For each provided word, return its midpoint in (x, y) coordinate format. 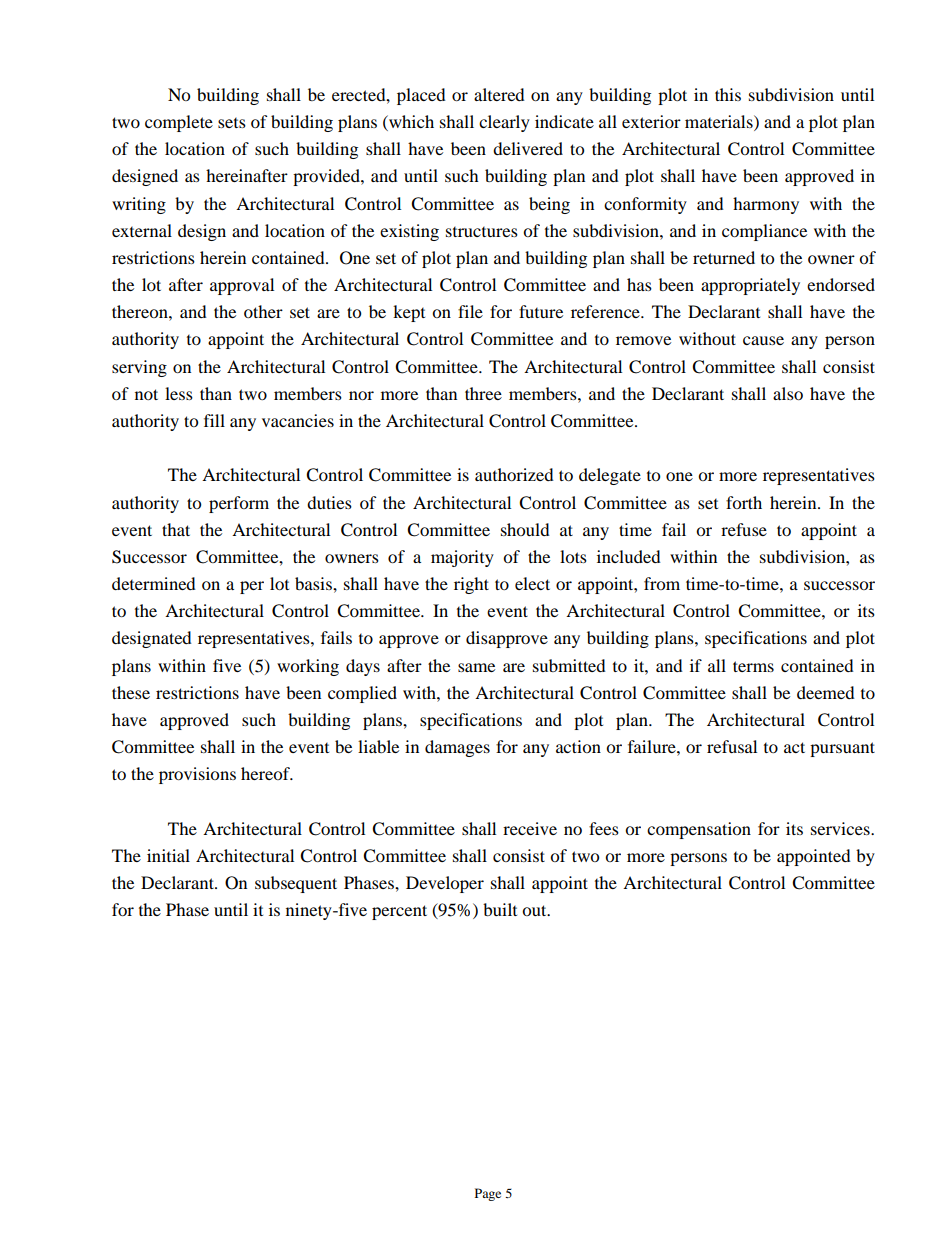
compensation (699, 830)
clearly (504, 123)
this (728, 94)
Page (488, 1194)
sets (232, 123)
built (500, 909)
